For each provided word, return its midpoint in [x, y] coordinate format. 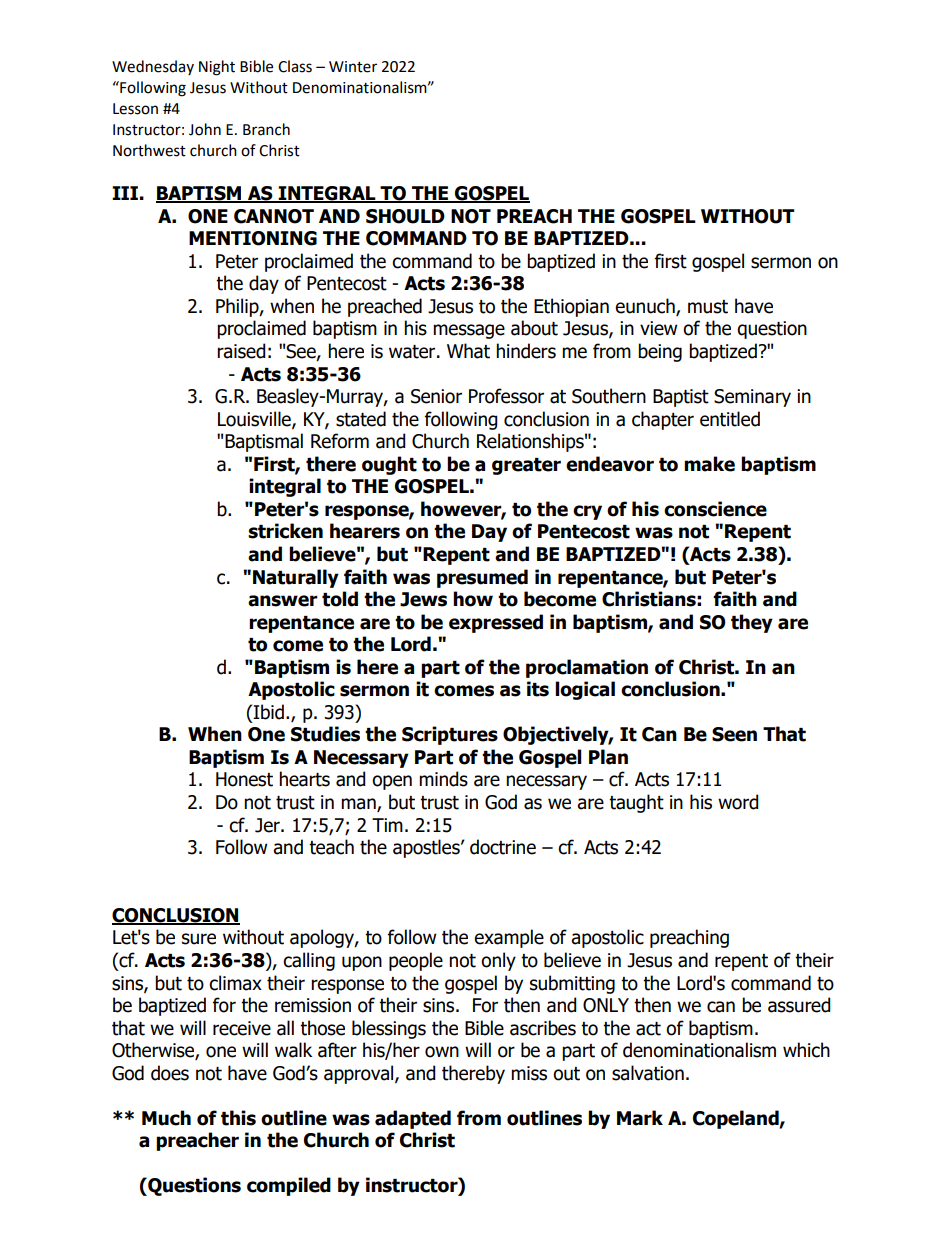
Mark [640, 1118]
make [709, 464]
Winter [353, 67]
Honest [244, 779]
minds [443, 779]
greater [526, 466]
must [708, 307]
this [238, 1118]
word [738, 802]
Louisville [255, 419]
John [205, 129]
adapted [413, 1119]
